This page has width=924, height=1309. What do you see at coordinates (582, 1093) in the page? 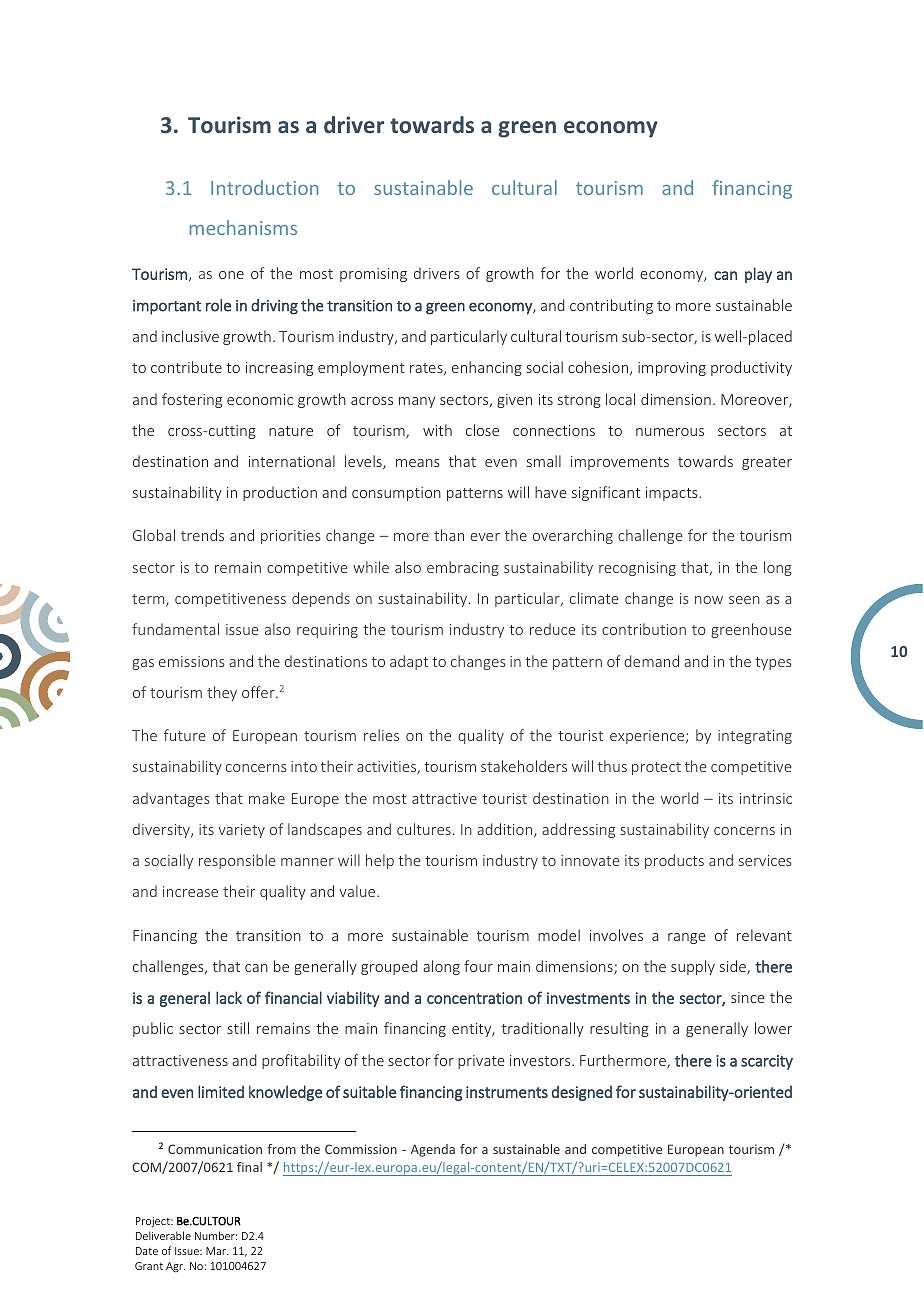
I see `designed` at bounding box center [582, 1093].
